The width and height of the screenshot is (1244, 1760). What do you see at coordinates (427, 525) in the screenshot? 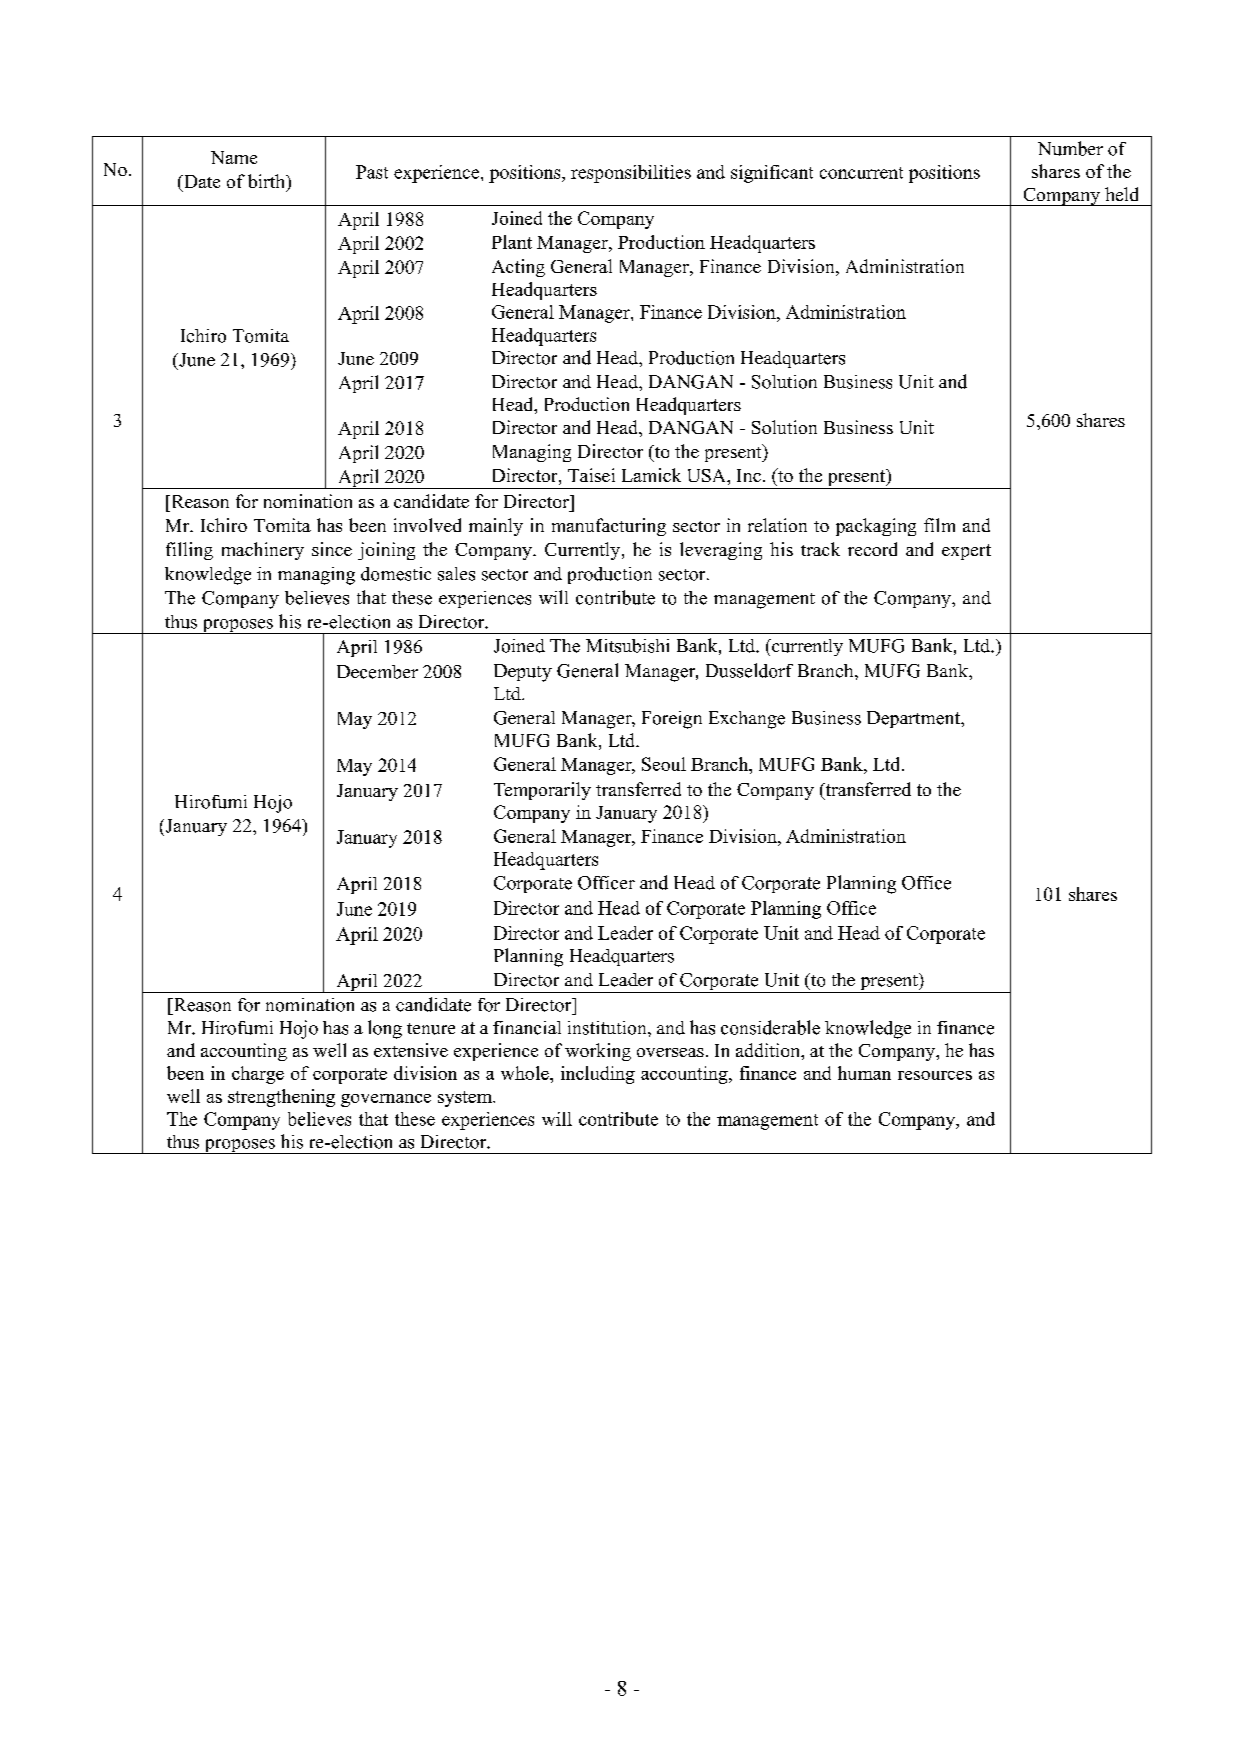
I see `involved` at bounding box center [427, 525].
